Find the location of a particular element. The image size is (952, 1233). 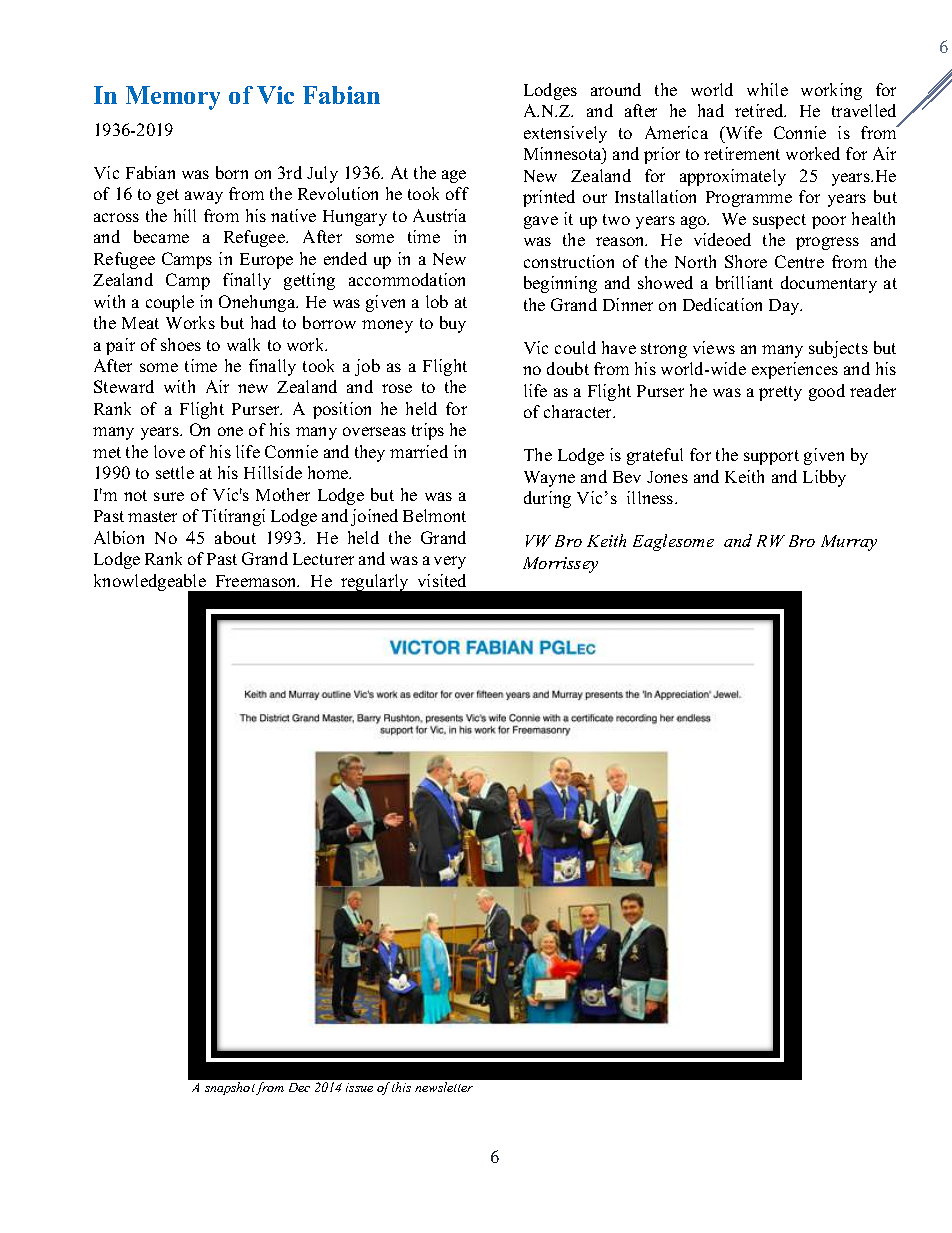

trips is located at coordinates (428, 431).
